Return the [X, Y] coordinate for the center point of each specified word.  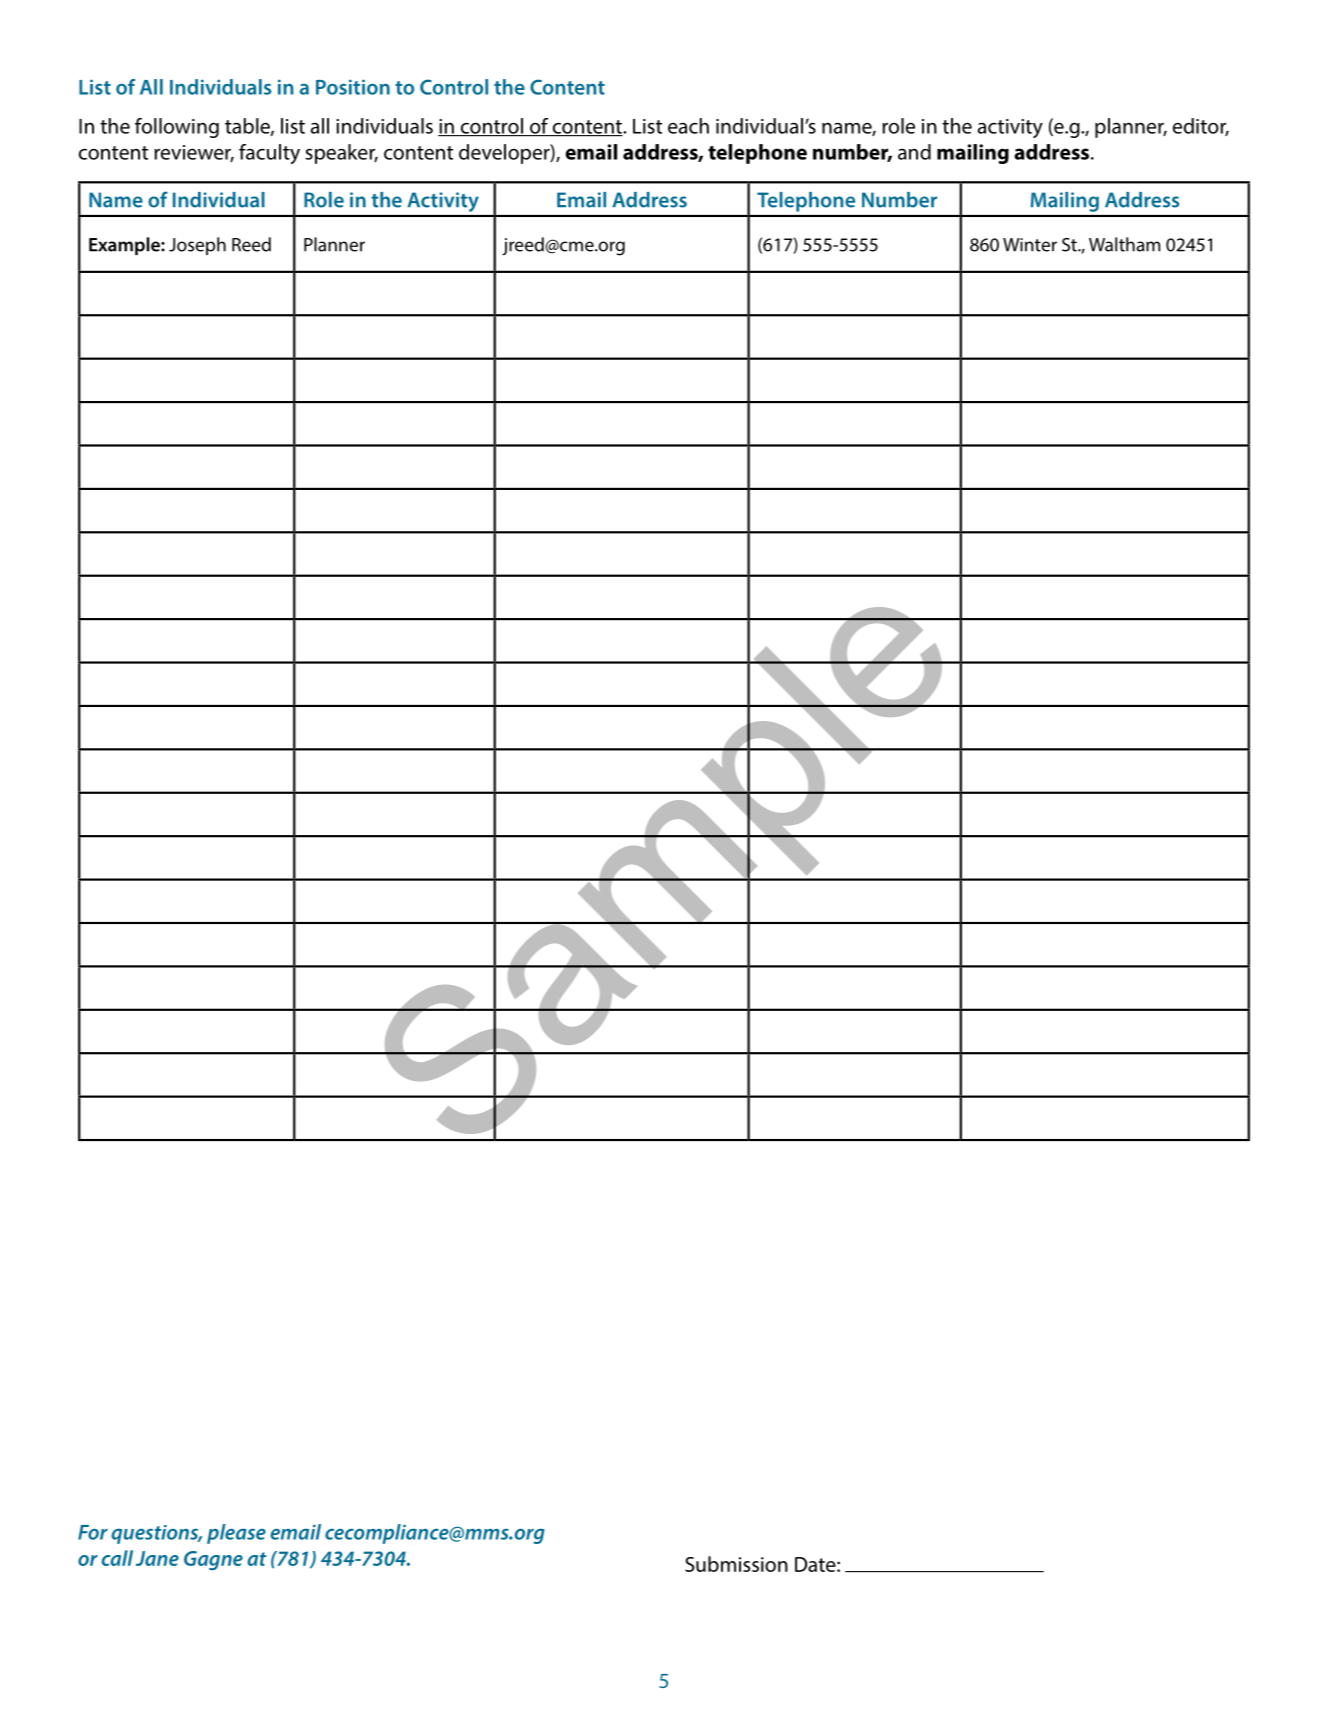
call [117, 1558]
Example [125, 246]
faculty [269, 154]
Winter [1030, 245]
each [688, 126]
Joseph [197, 246]
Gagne [213, 1560]
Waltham [1124, 244]
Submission [736, 1564]
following [177, 128]
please [236, 1534]
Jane [157, 1558]
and [914, 152]
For [93, 1532]
